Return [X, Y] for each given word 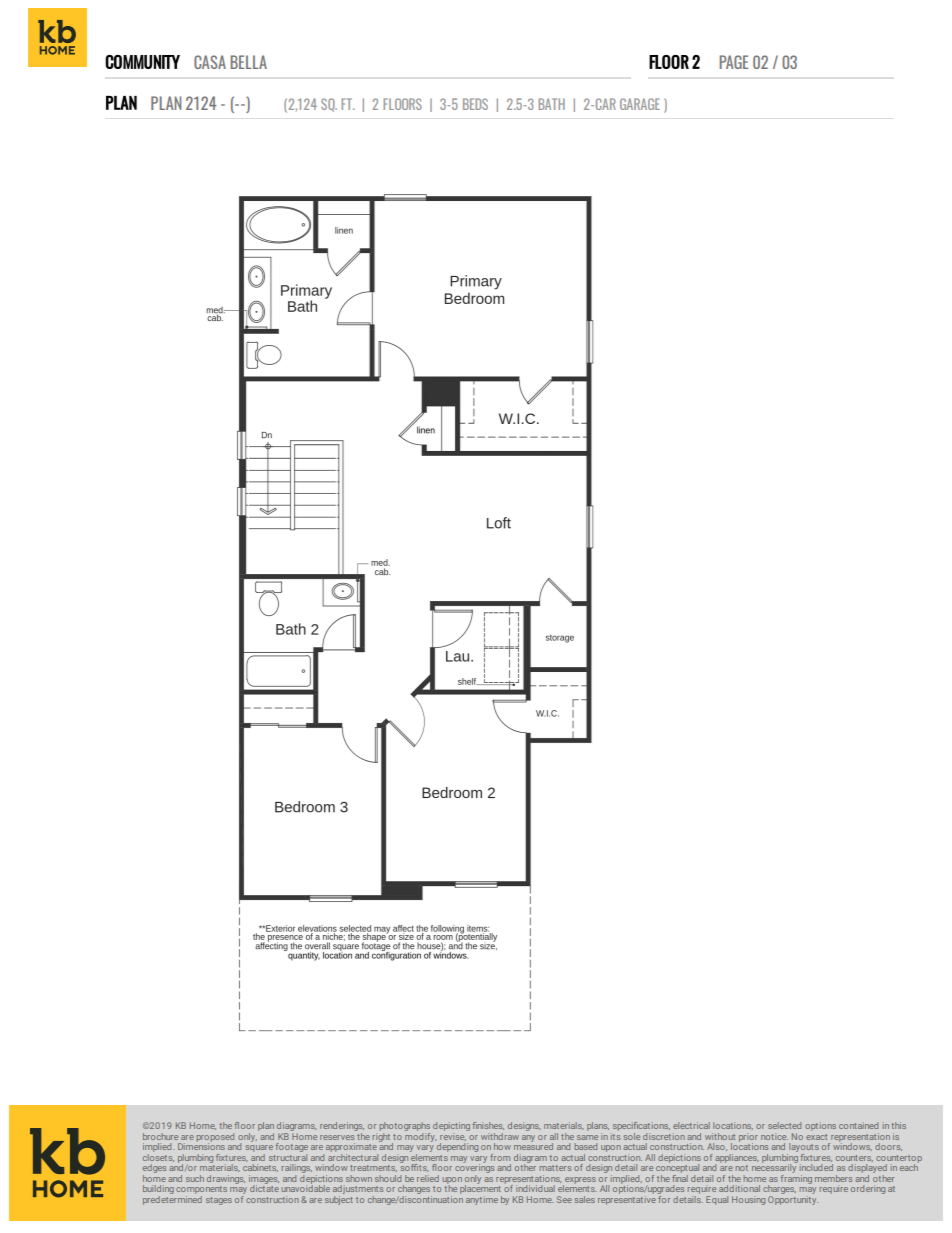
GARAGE [640, 104]
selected [784, 1125]
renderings [342, 1126]
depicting [451, 1126]
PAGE [733, 62]
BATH [551, 104]
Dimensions [201, 1145]
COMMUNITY [142, 62]
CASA [210, 62]
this [898, 1125]
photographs [405, 1126]
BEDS [475, 104]
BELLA [248, 62]
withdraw [500, 1136]
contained [858, 1125]
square [259, 1148]
